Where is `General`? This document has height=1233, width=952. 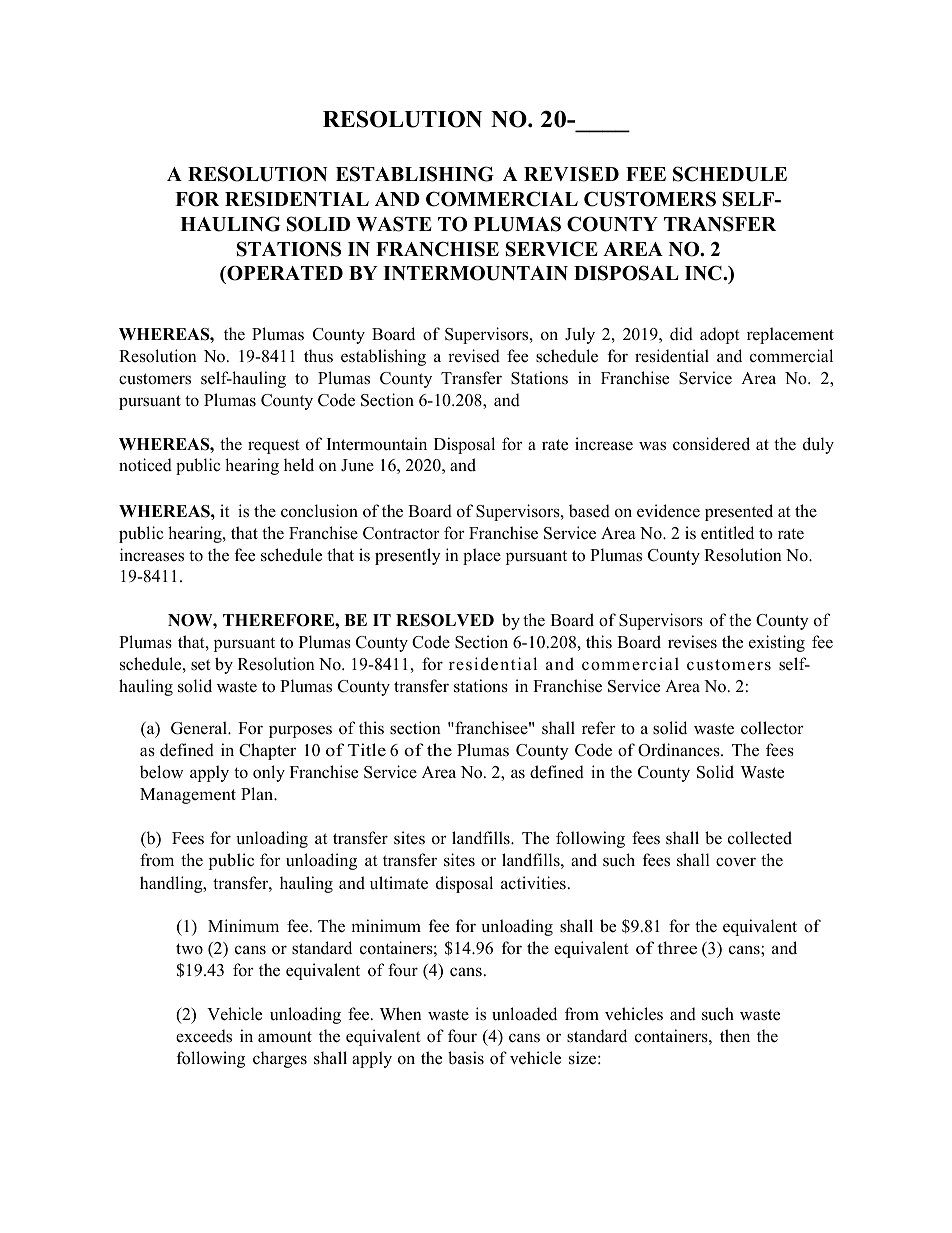
General is located at coordinates (200, 728).
